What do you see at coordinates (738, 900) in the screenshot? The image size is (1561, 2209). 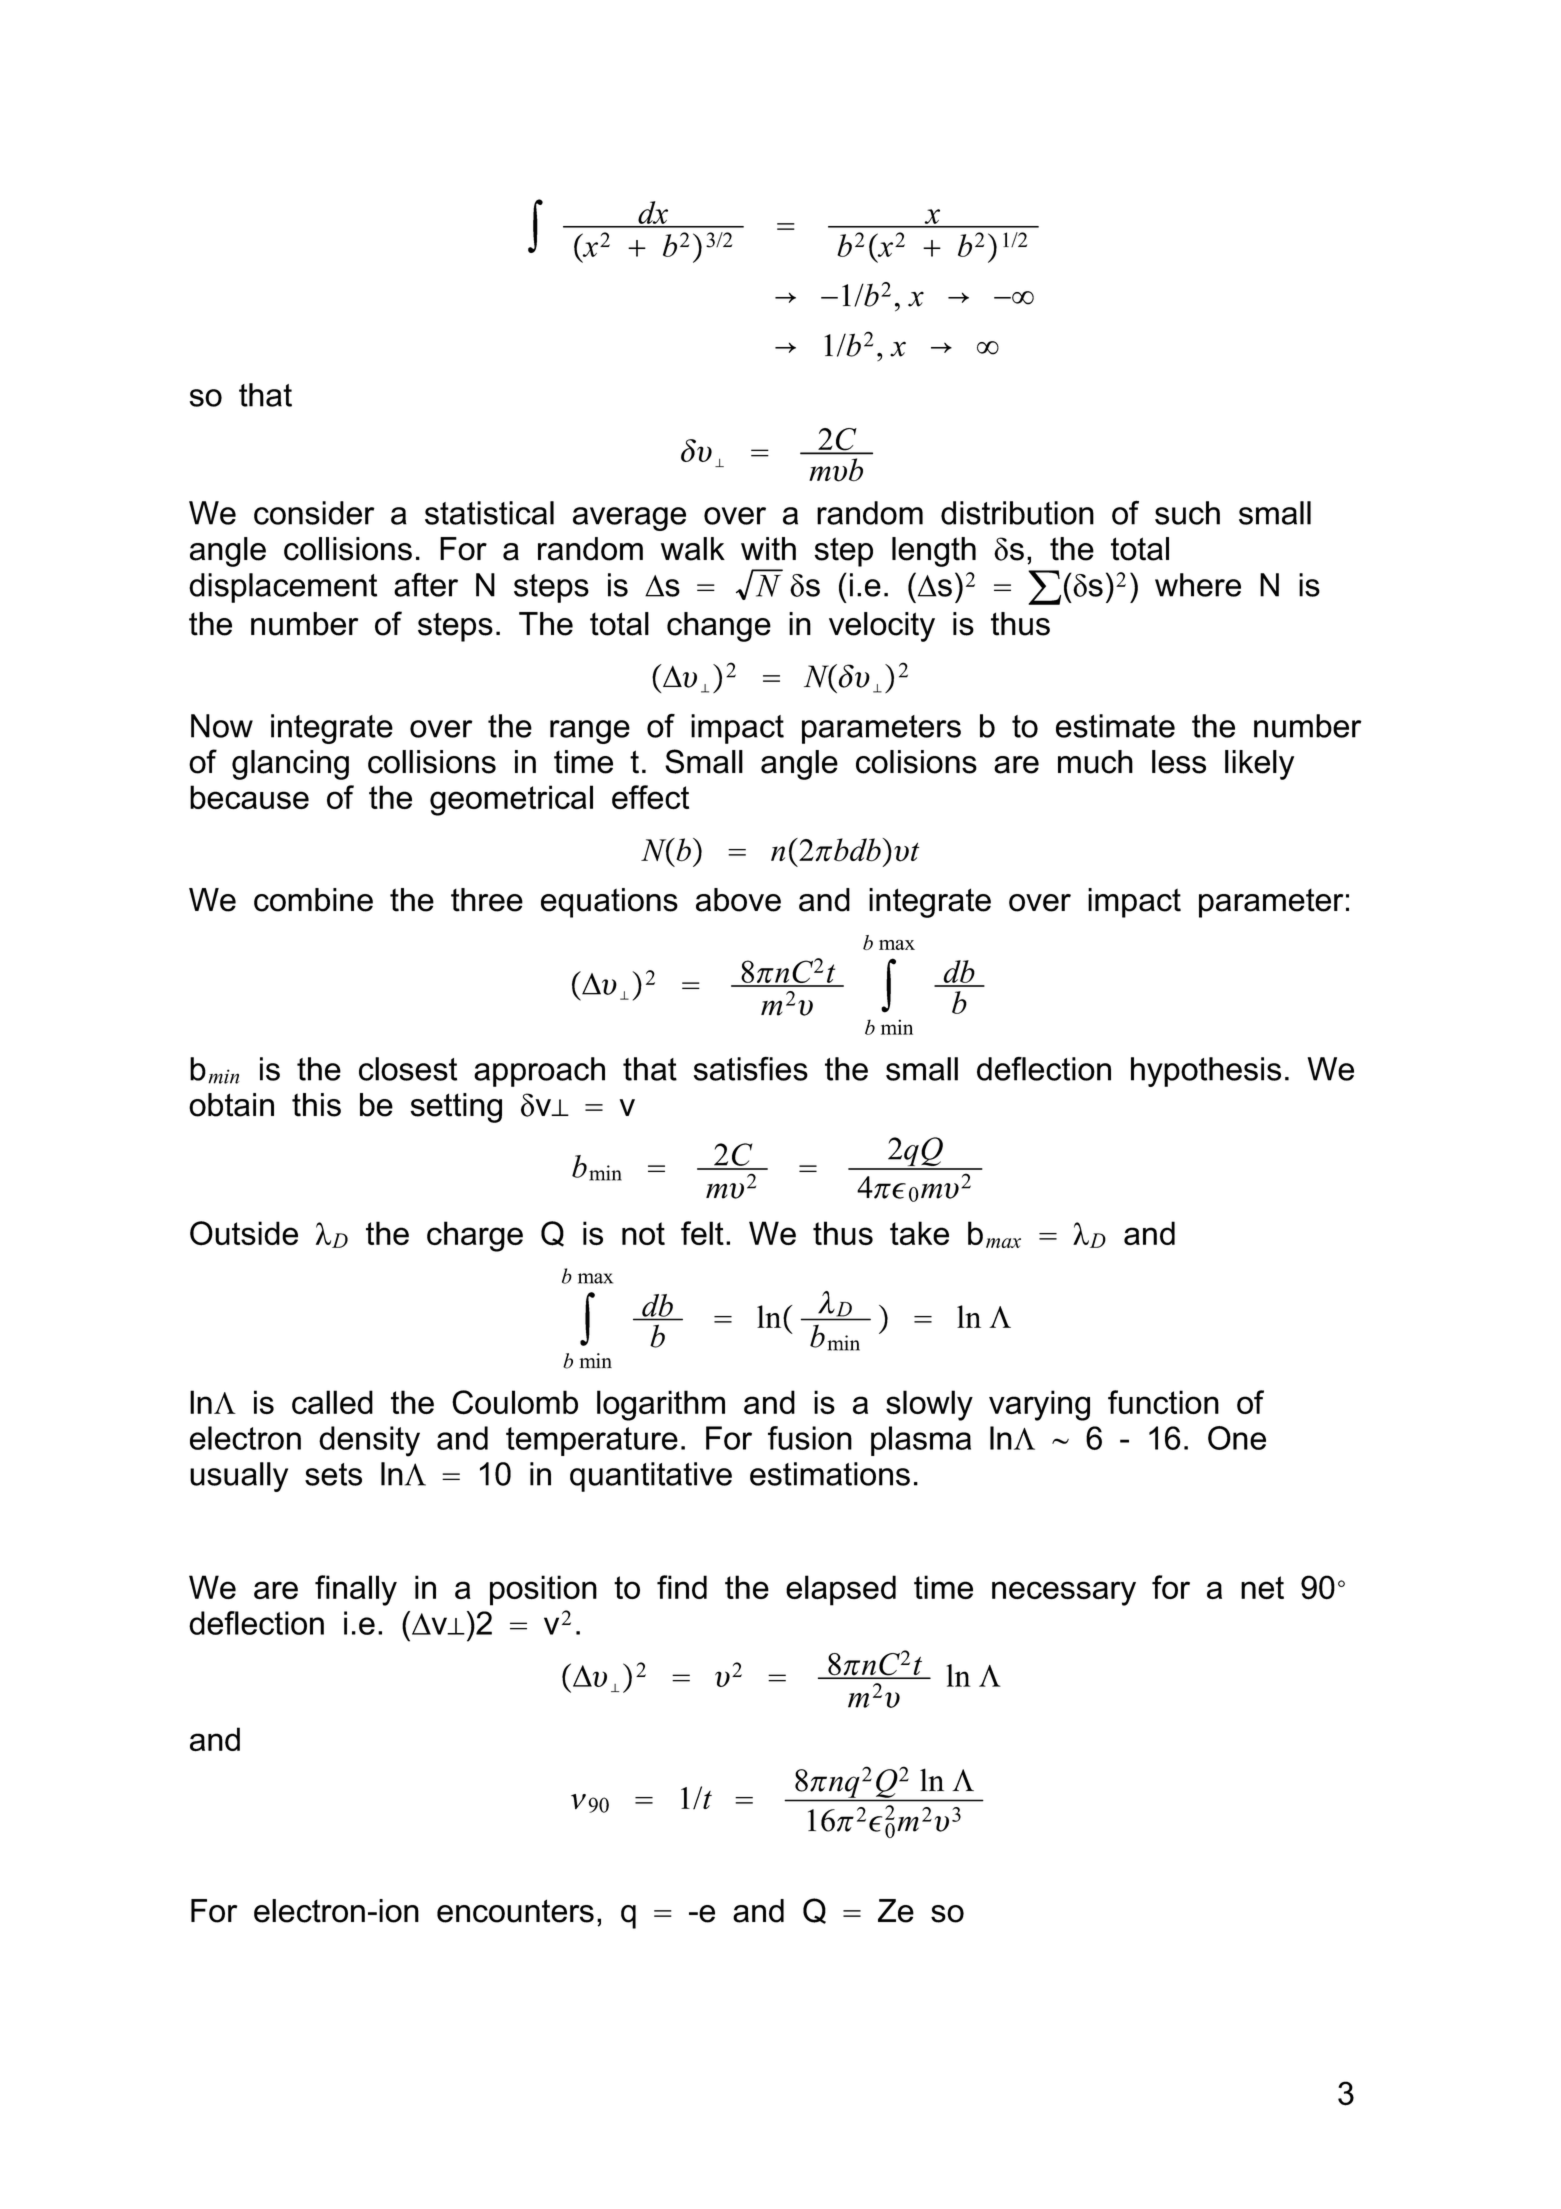 I see `above` at bounding box center [738, 900].
